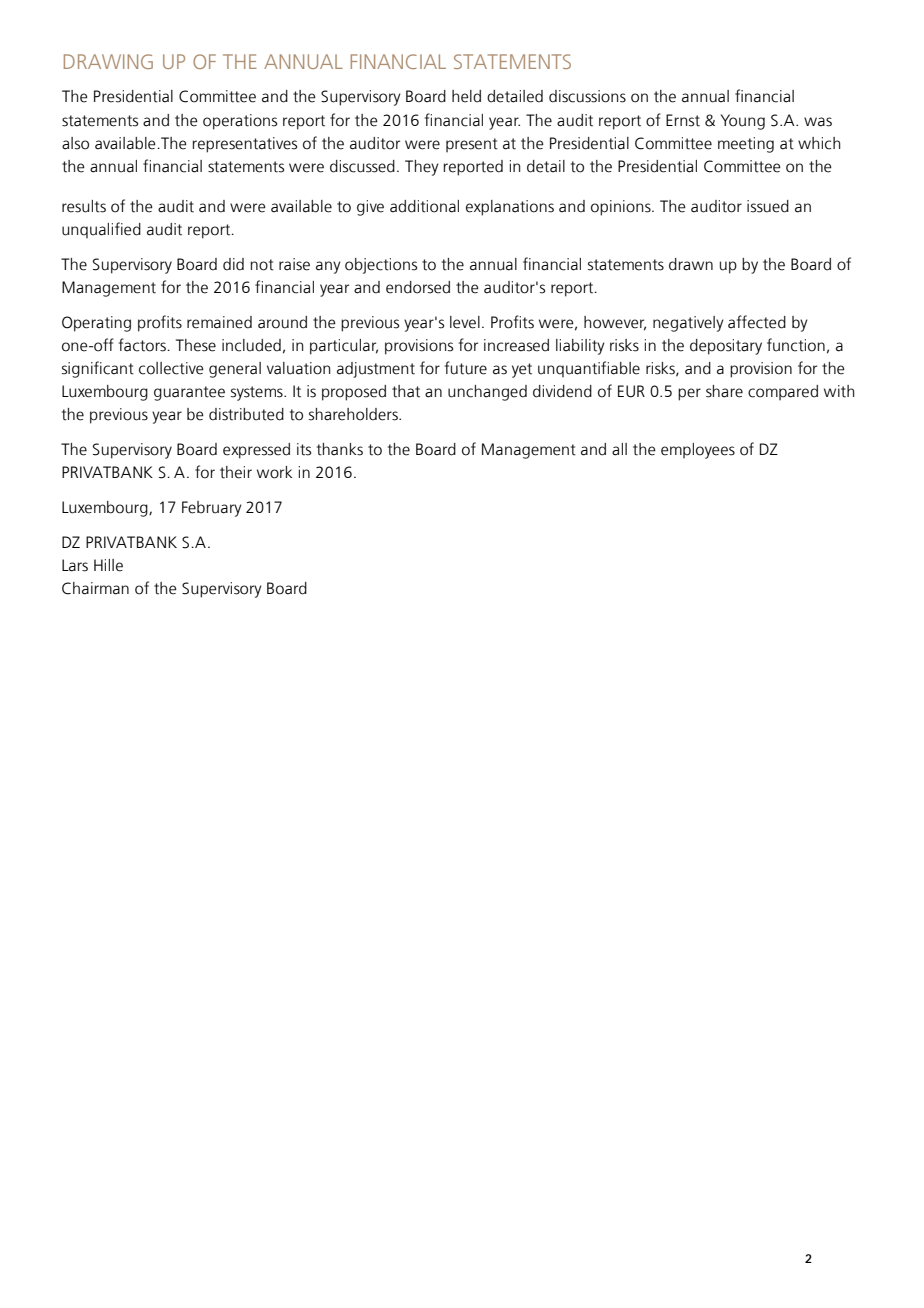 This page has height=1308, width=924. Describe the element at coordinates (743, 122) in the page. I see `Young` at that location.
